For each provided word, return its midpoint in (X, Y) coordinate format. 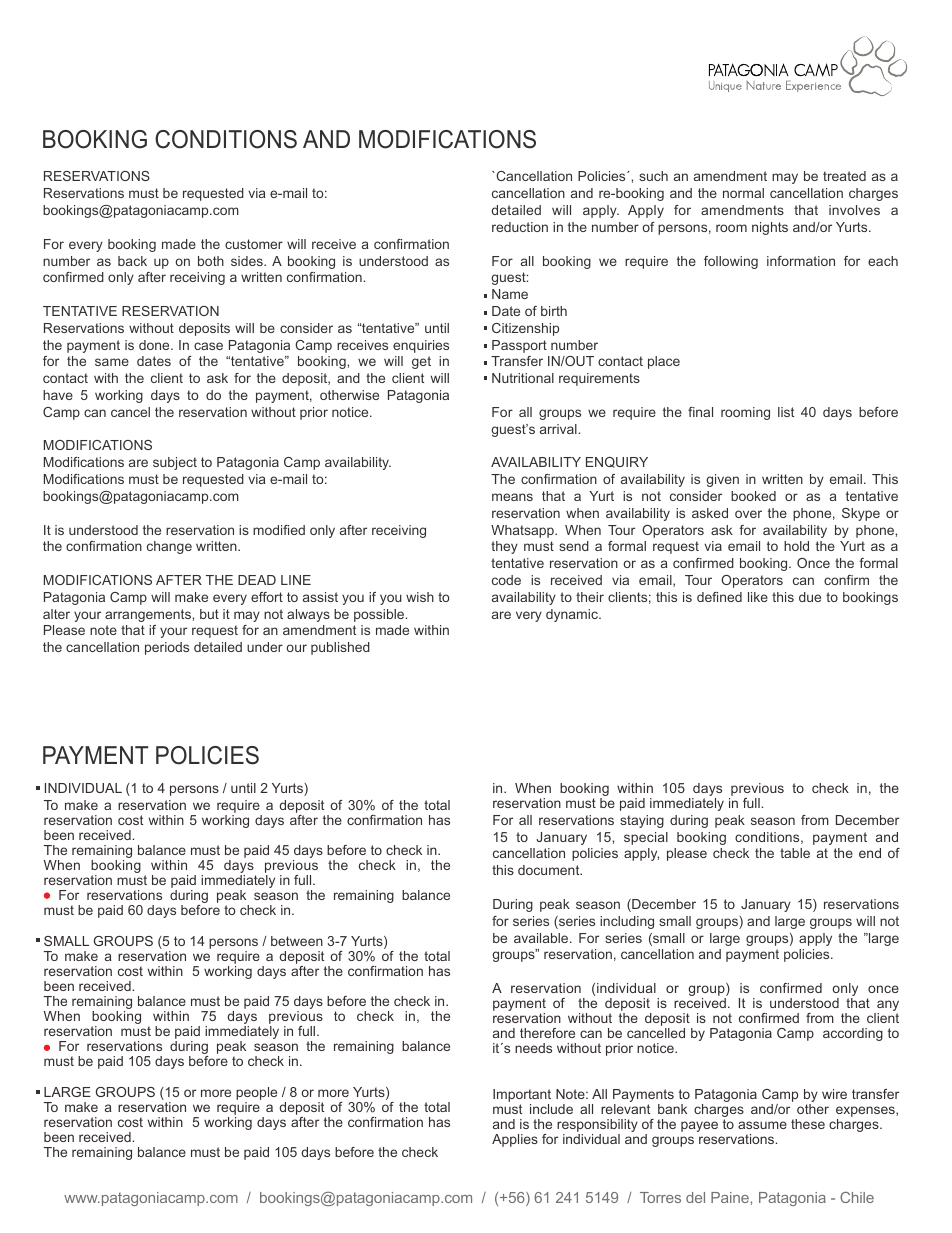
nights (770, 228)
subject (175, 463)
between (297, 941)
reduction (520, 227)
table (795, 853)
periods (167, 648)
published (340, 648)
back (132, 261)
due (810, 597)
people (256, 1093)
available (542, 938)
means (512, 497)
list (786, 412)
